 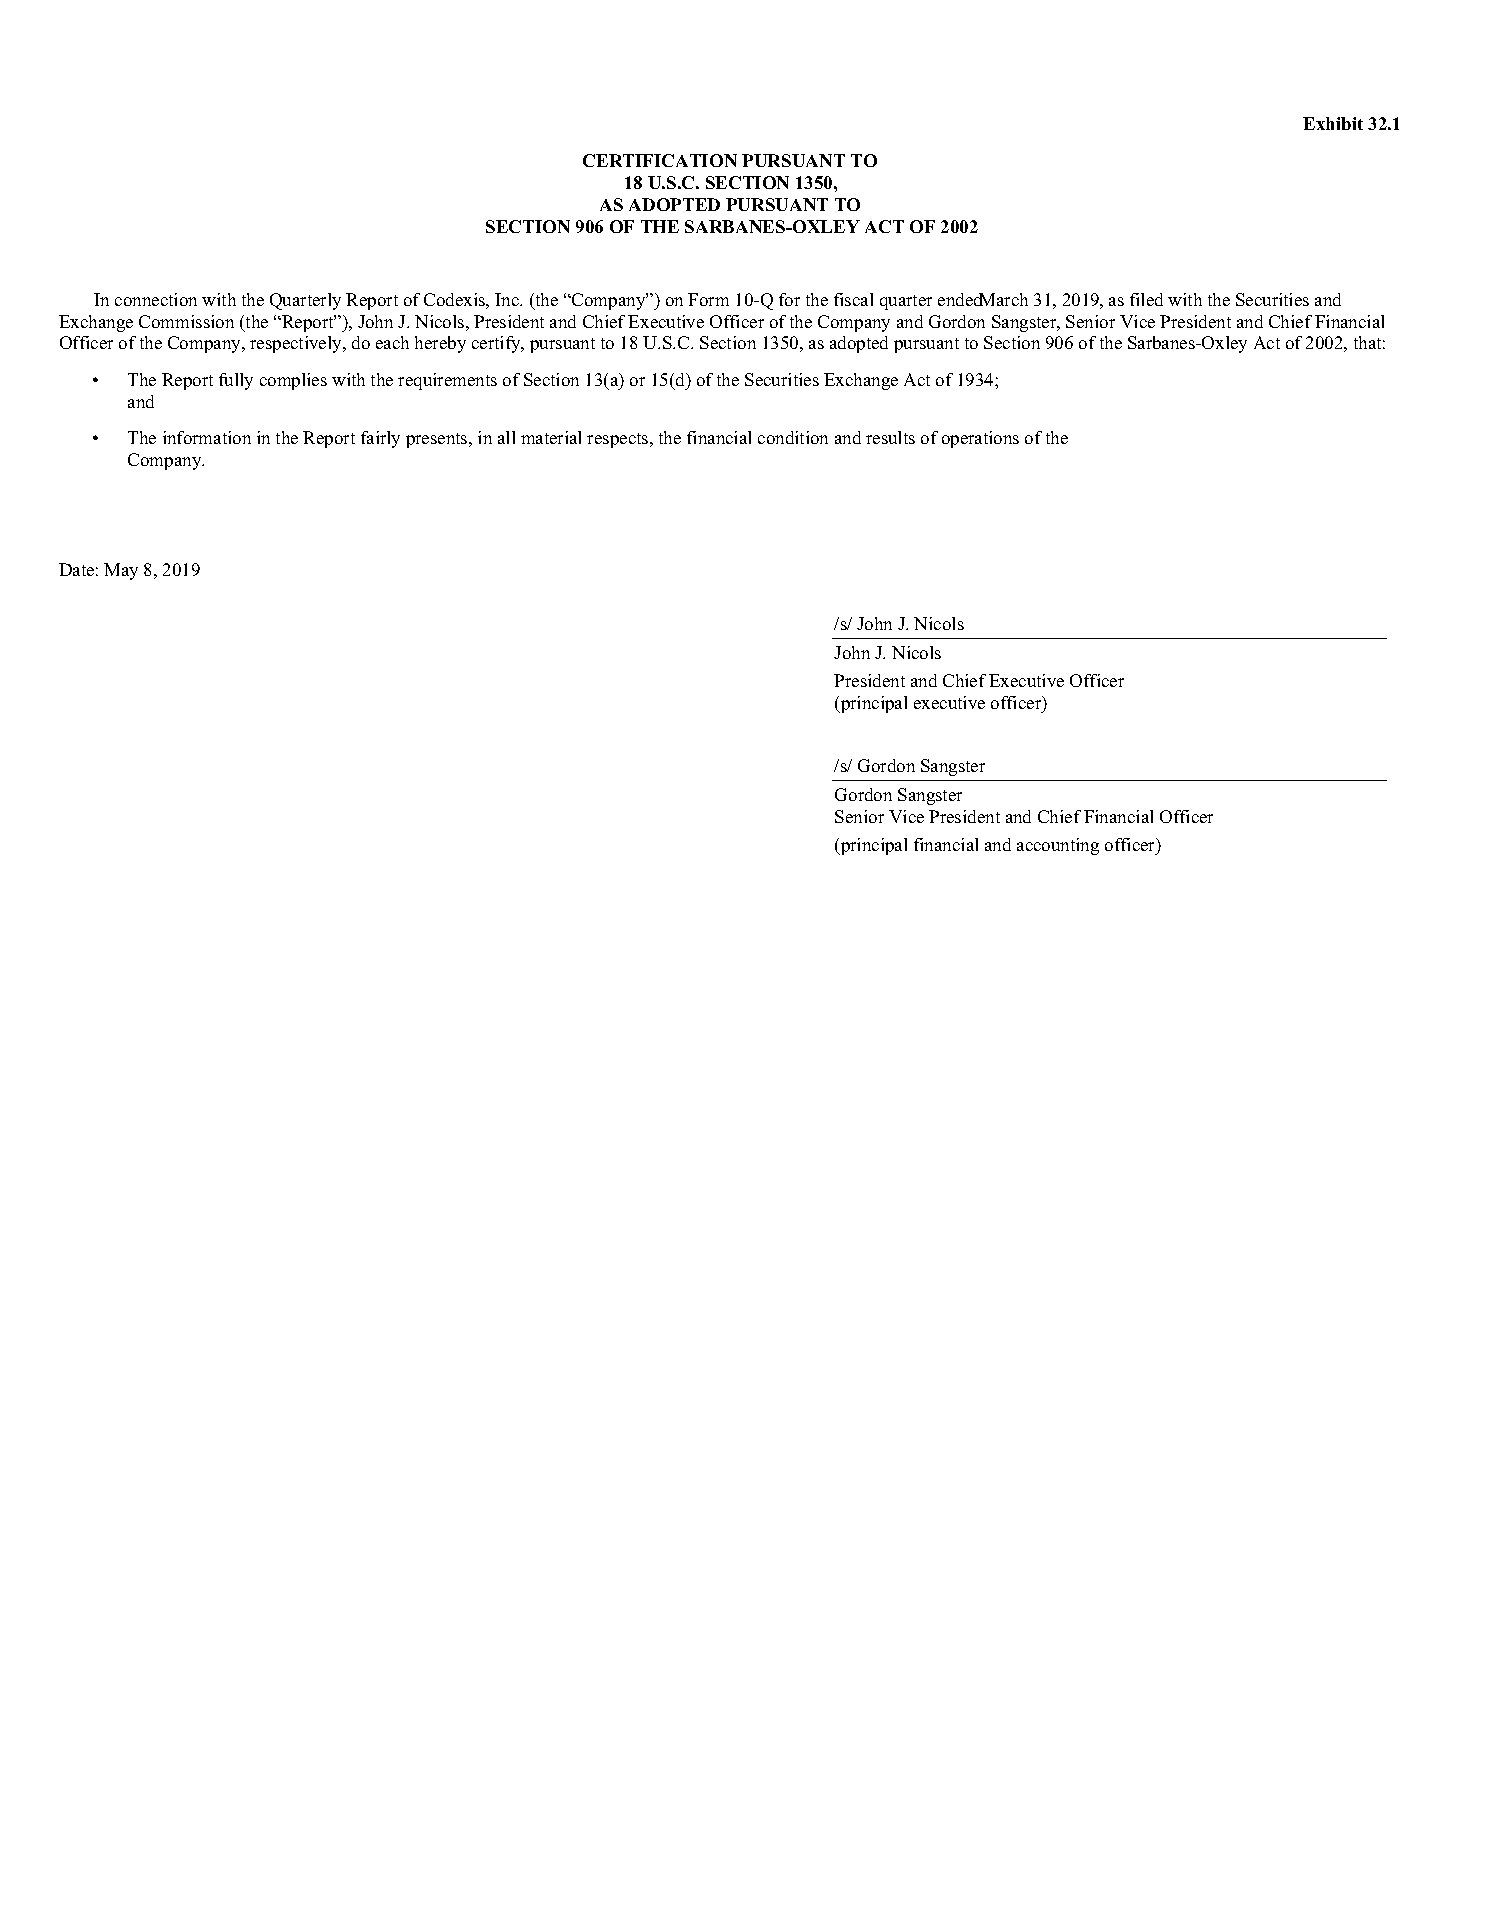 What do you see at coordinates (1058, 846) in the screenshot?
I see `accounting` at bounding box center [1058, 846].
